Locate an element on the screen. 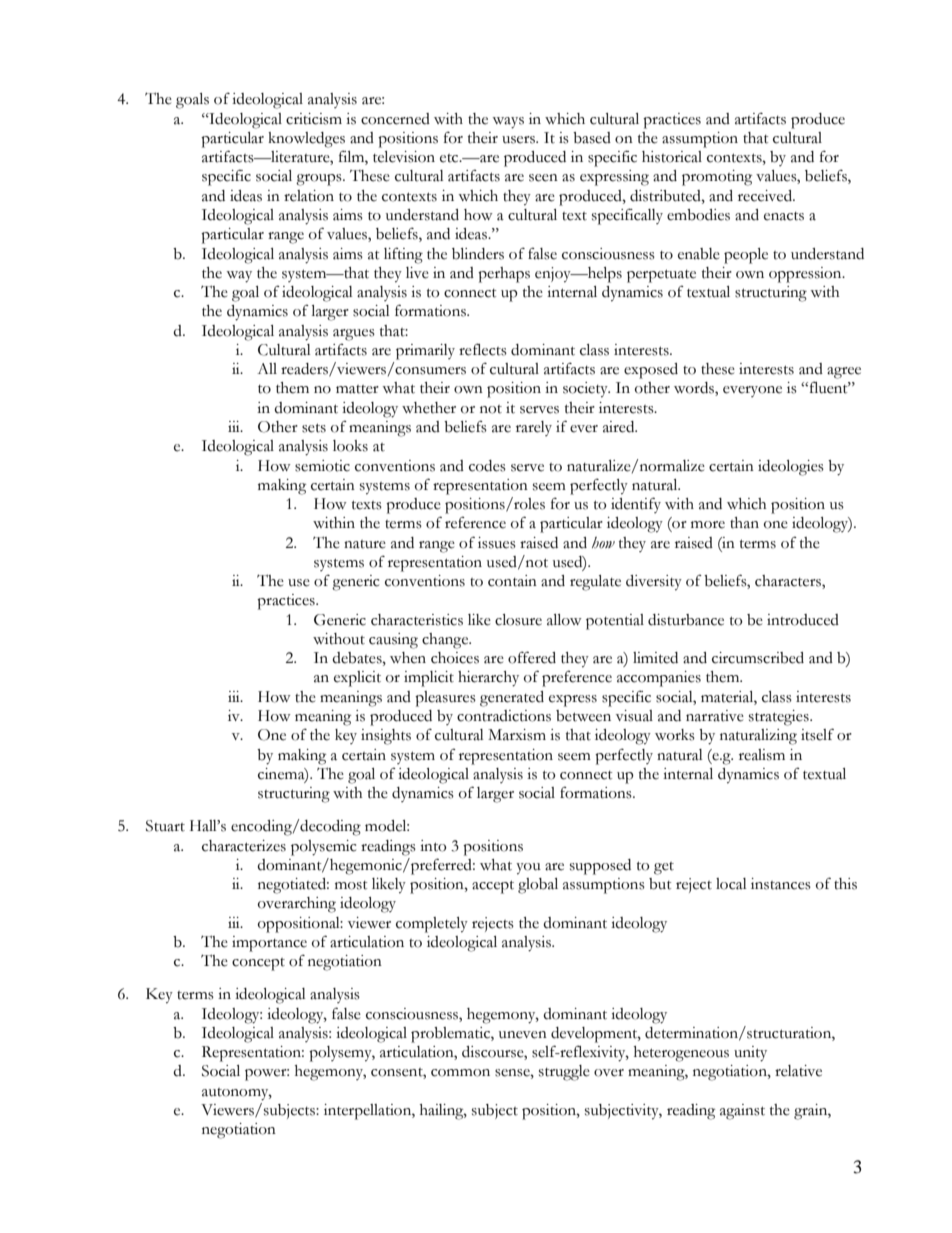 This screenshot has width=952, height=1233. knowledges is located at coordinates (306, 140).
